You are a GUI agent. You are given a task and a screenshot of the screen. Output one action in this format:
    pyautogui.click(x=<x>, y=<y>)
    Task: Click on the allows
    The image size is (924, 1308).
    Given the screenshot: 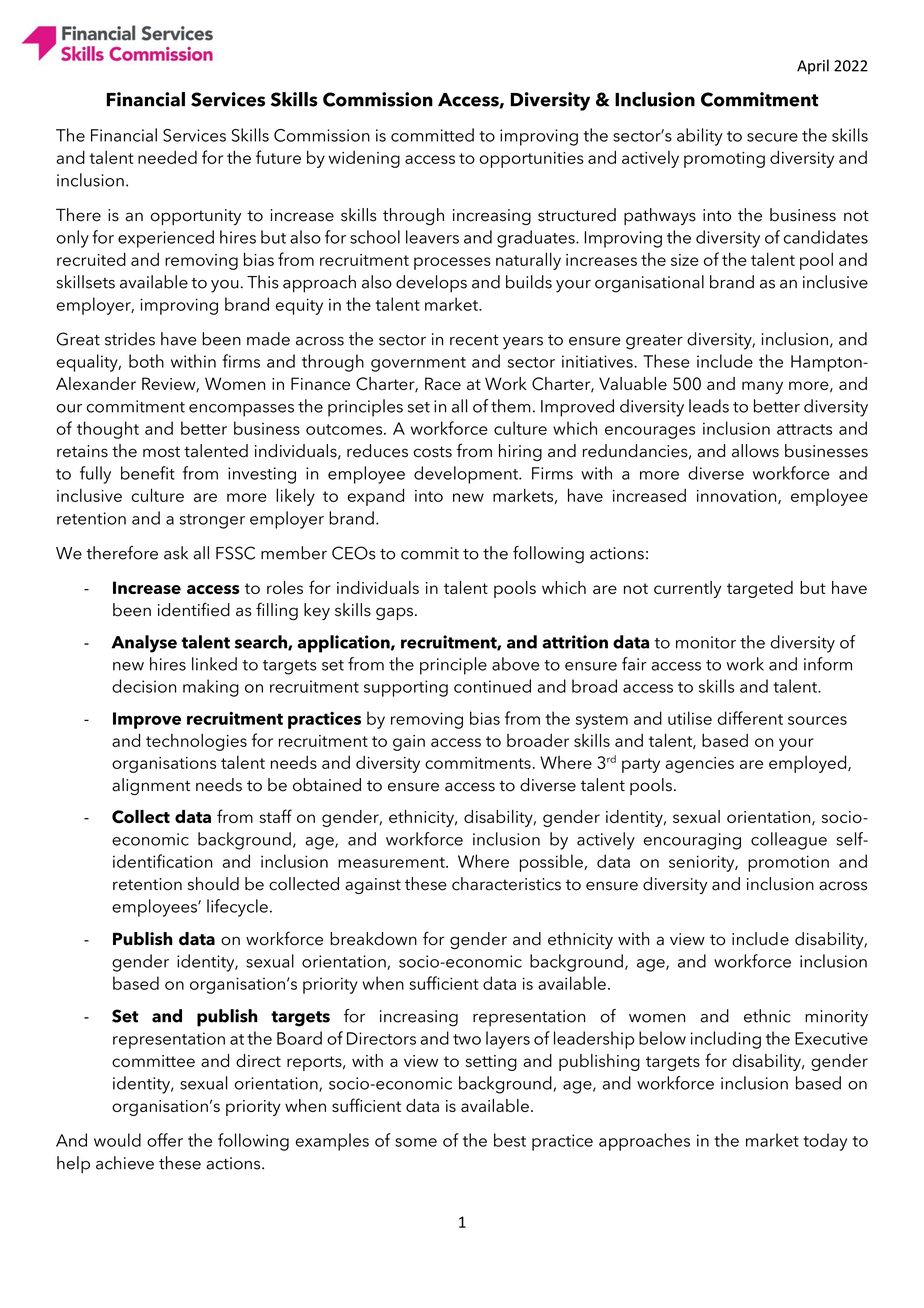 What is the action you would take?
    pyautogui.click(x=755, y=451)
